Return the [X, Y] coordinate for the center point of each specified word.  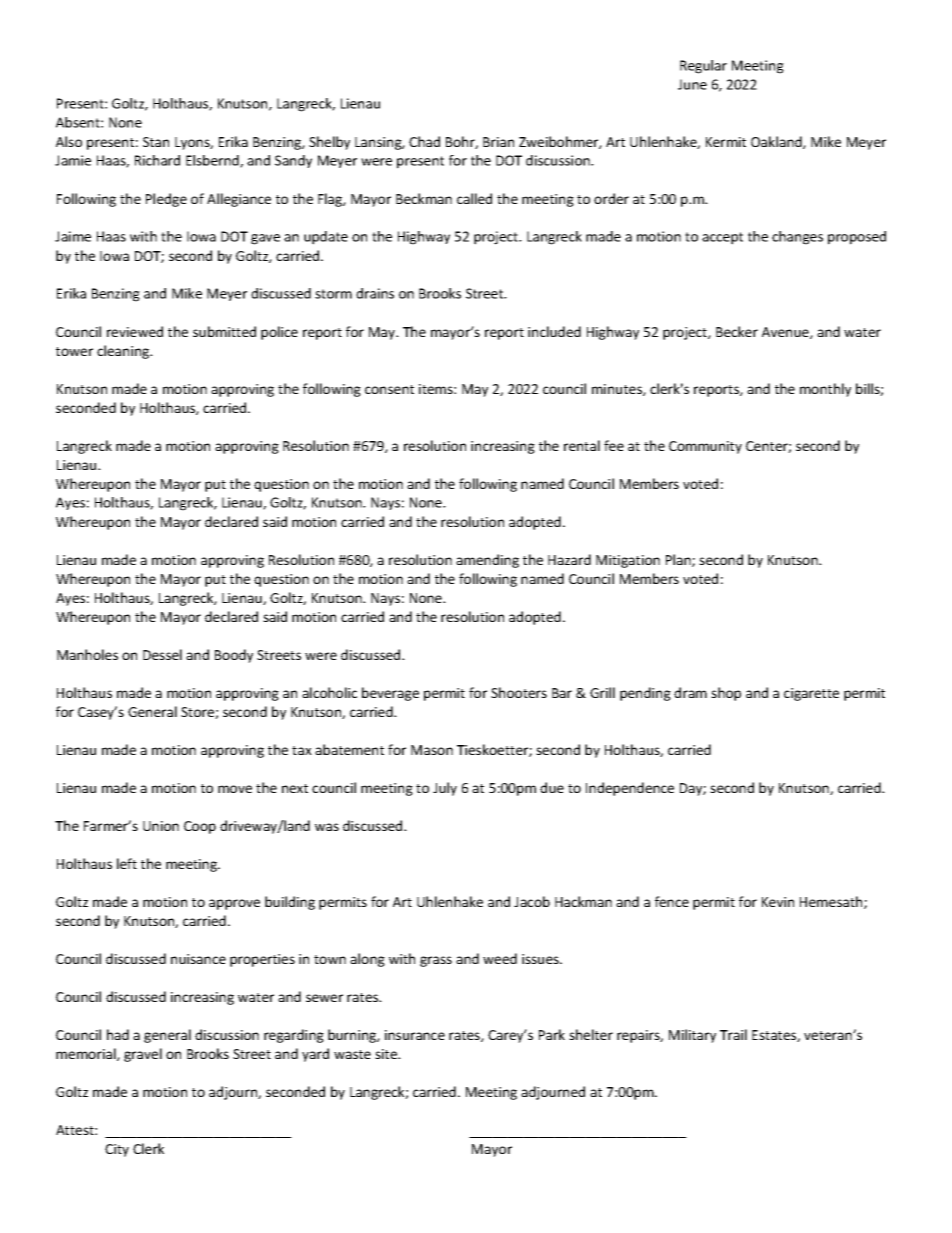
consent [389, 389]
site [387, 1054]
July [445, 789]
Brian [498, 142]
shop [726, 694]
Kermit [726, 142]
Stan [156, 142]
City [117, 1150]
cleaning [124, 352]
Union [161, 826]
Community [705, 447]
